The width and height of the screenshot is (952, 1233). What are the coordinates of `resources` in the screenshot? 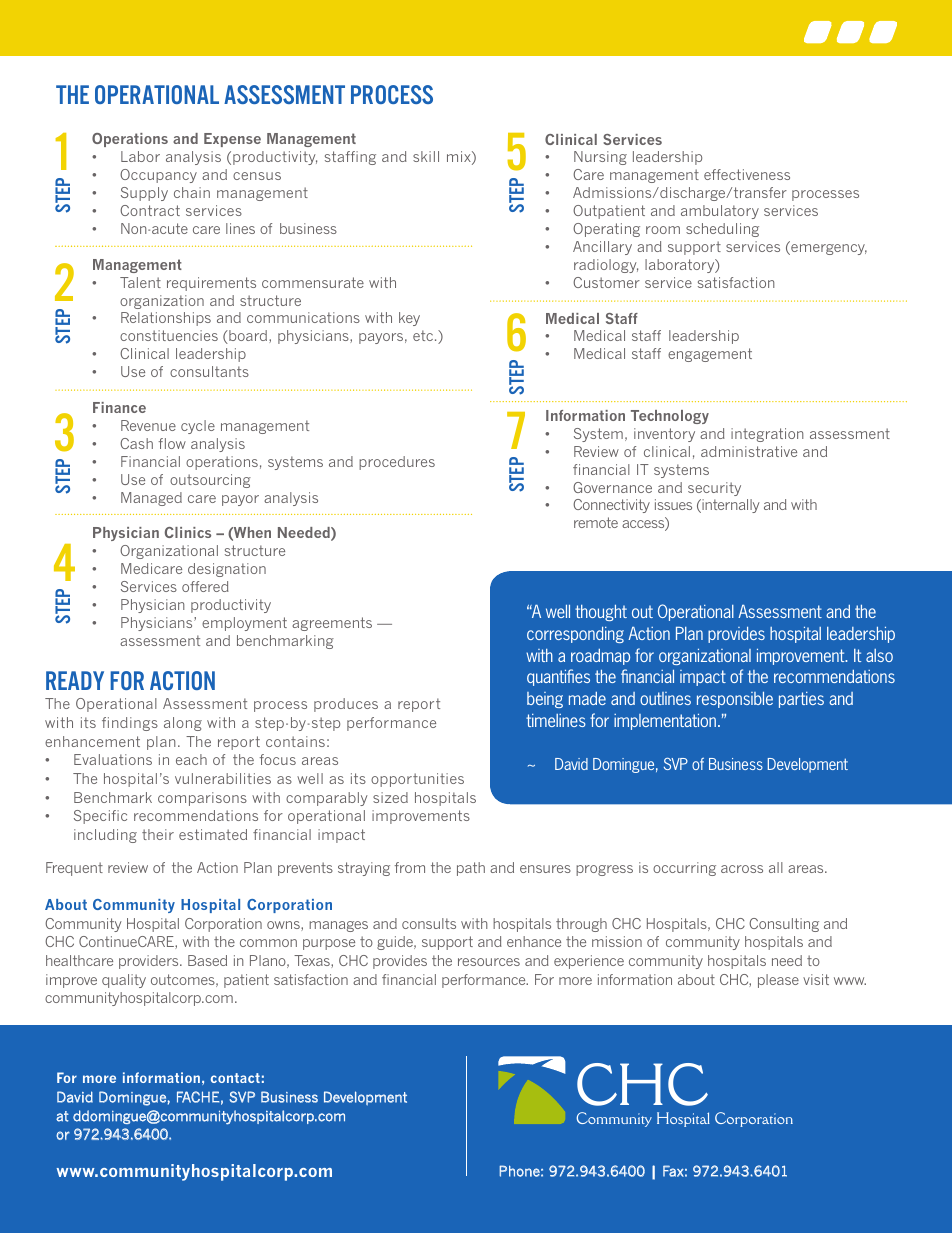 It's located at (489, 962).
